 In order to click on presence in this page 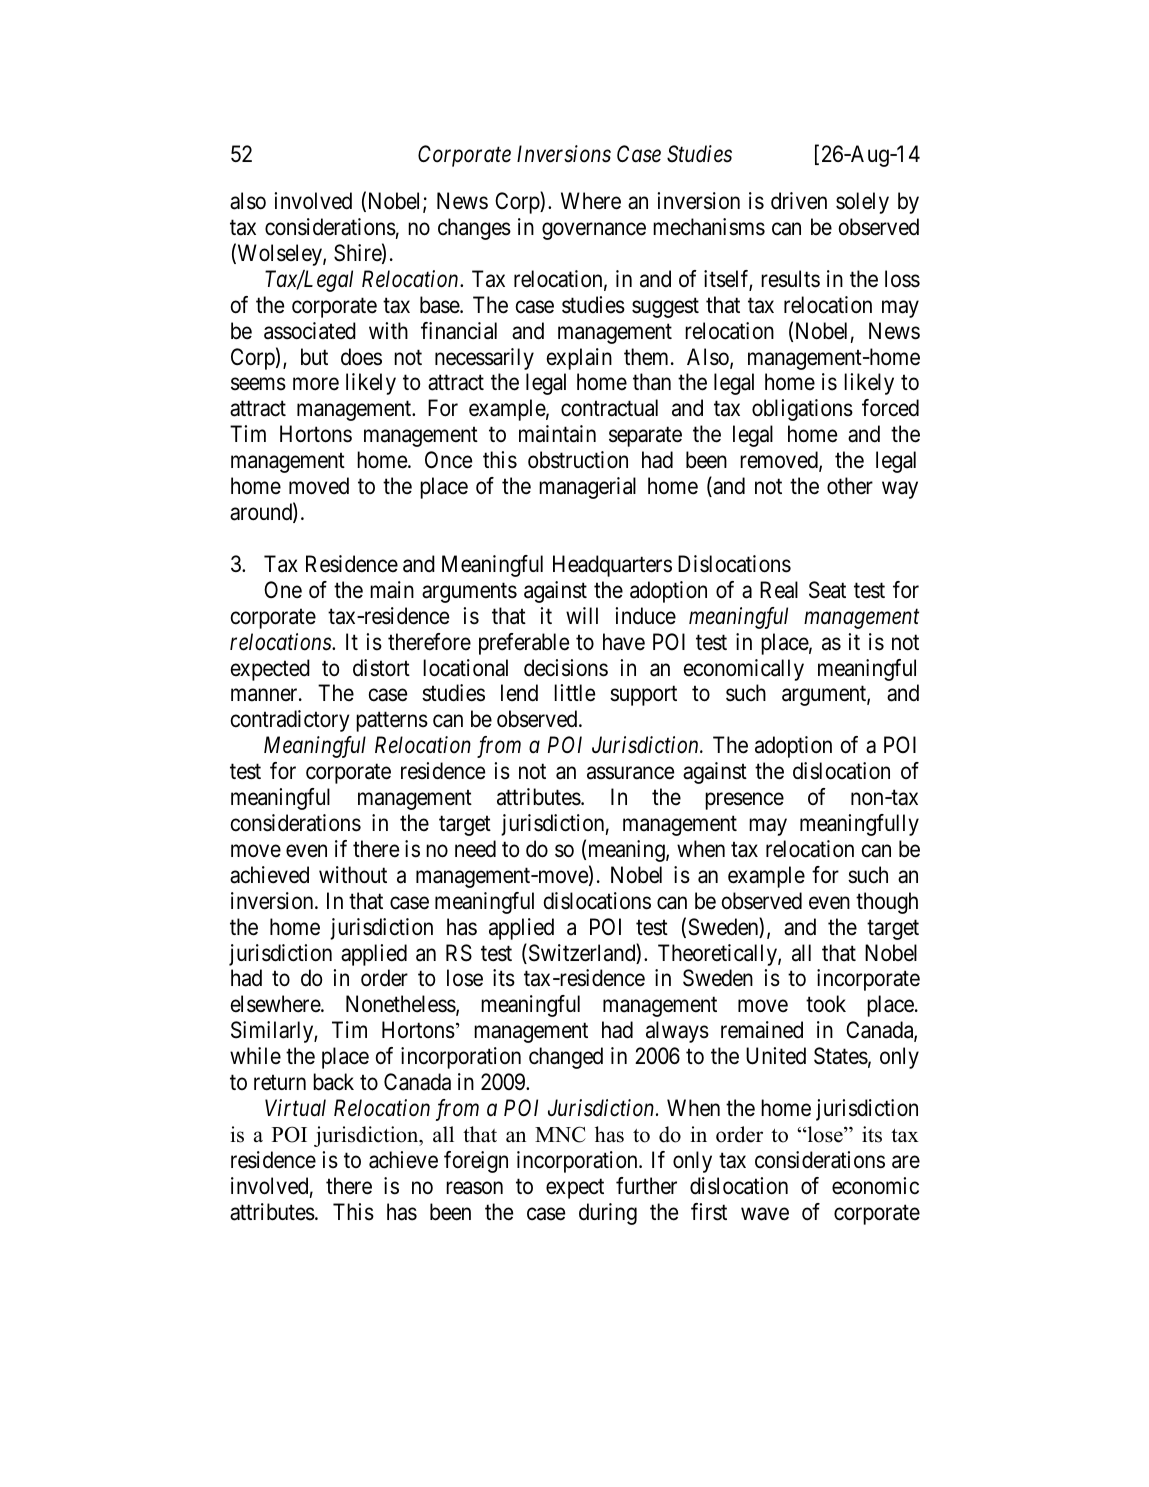, I will do `click(744, 801)`.
